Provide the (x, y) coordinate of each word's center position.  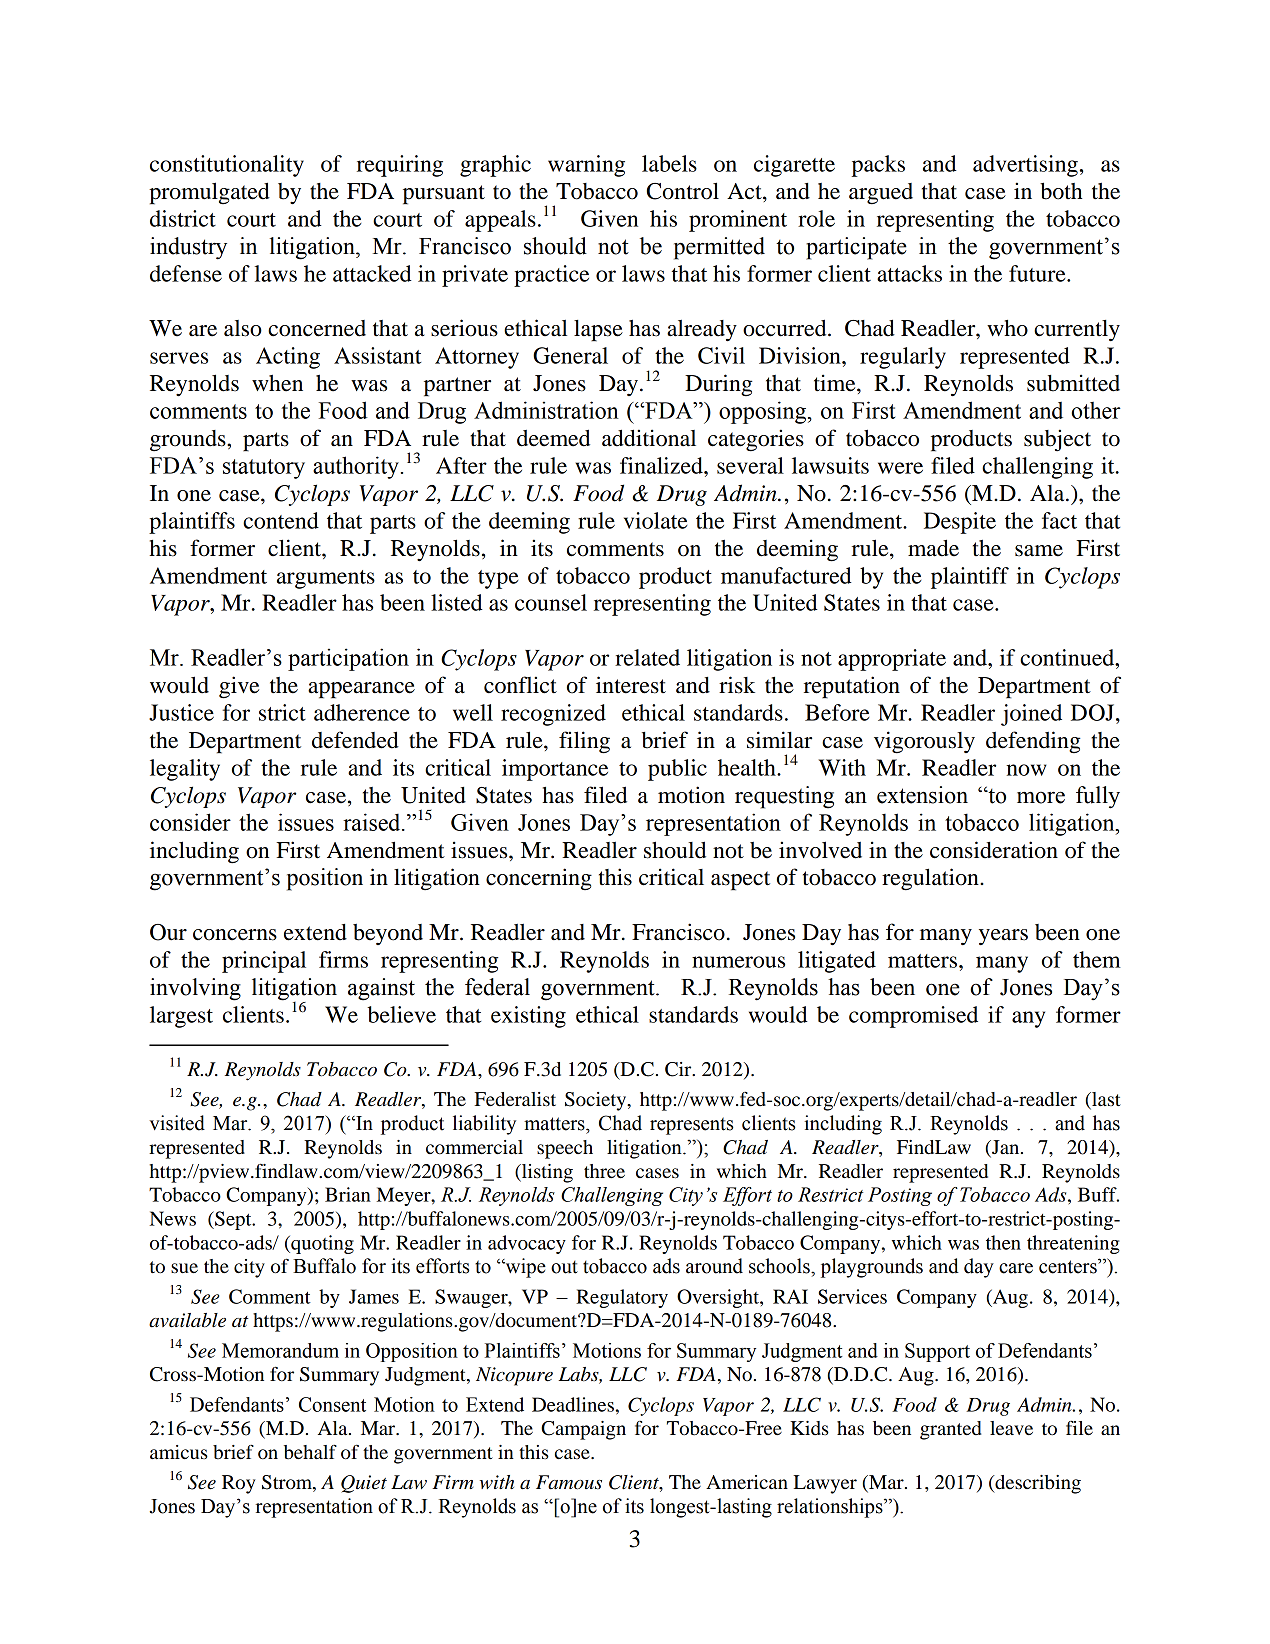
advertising (1025, 166)
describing (1037, 1484)
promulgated (209, 193)
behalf (310, 1452)
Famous (569, 1482)
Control (683, 191)
